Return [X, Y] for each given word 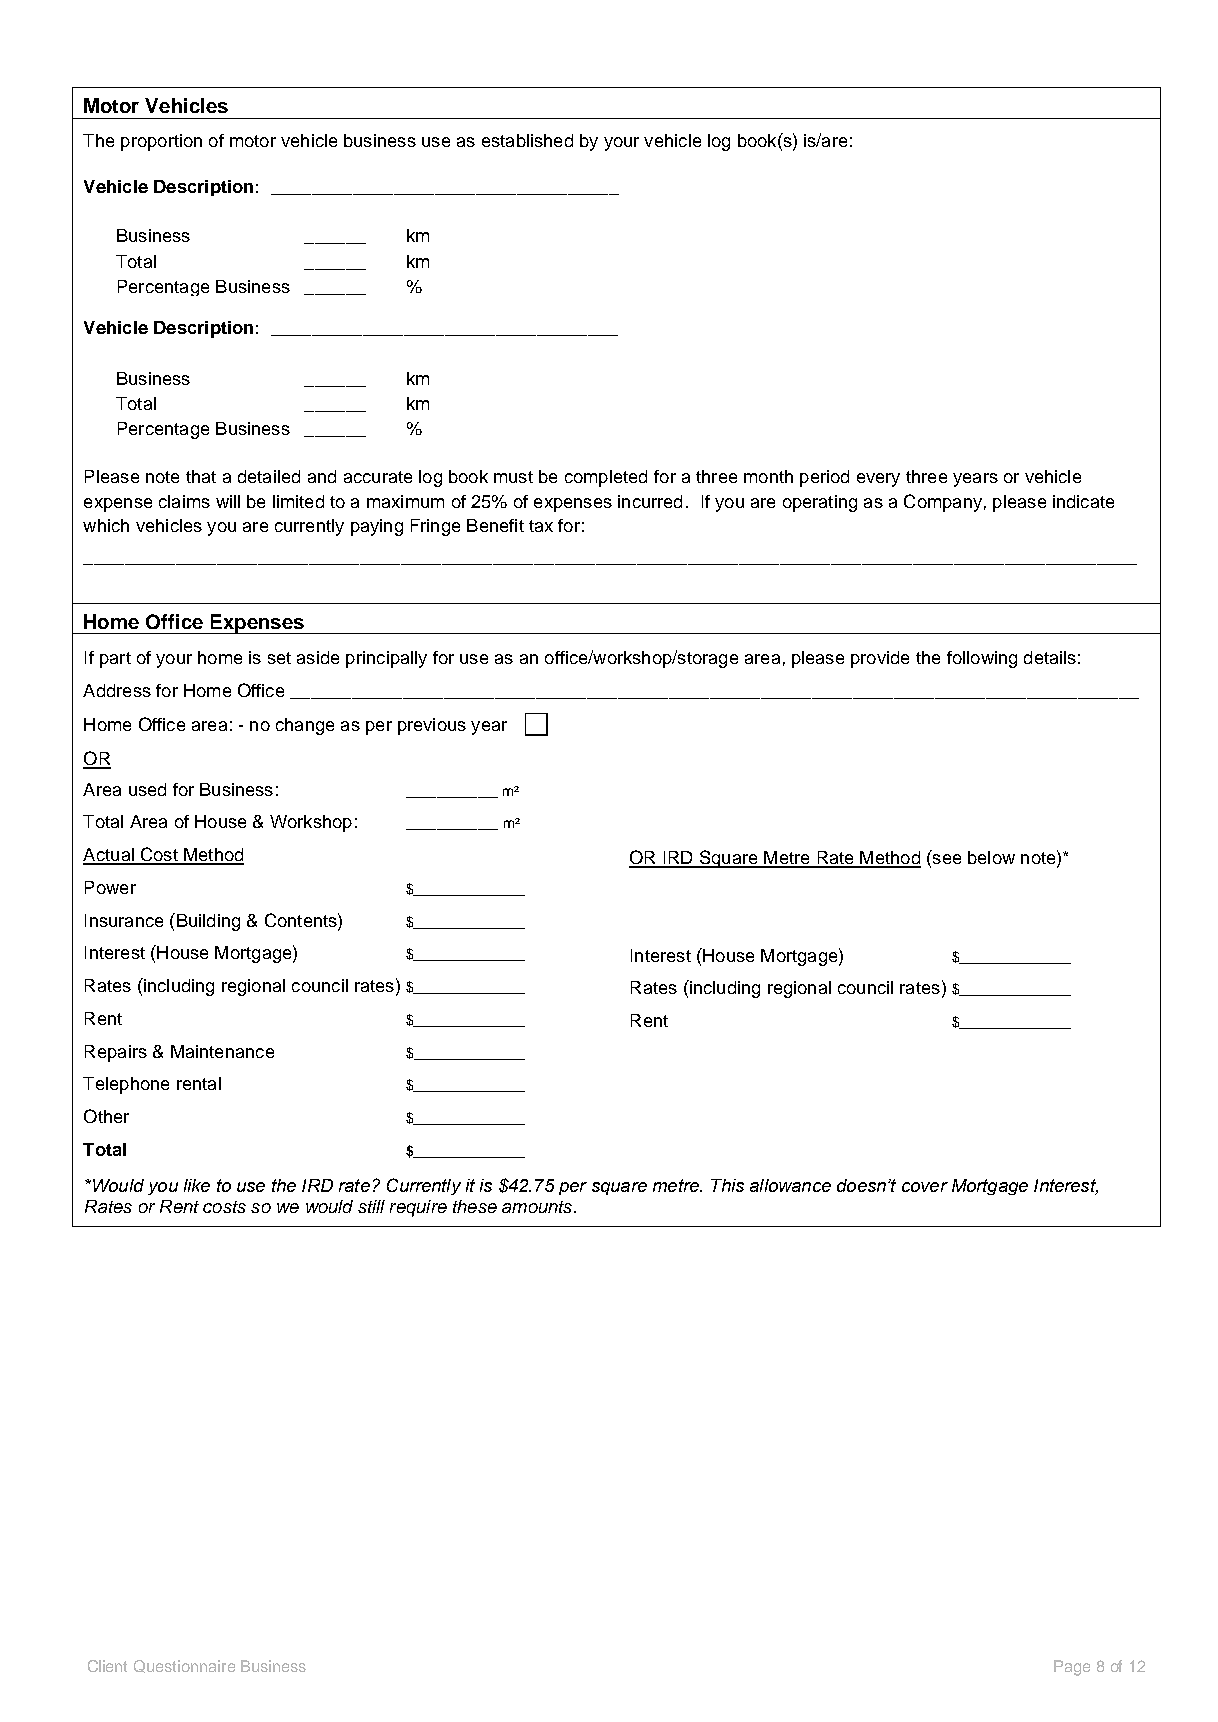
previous [432, 726]
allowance [790, 1185]
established [527, 140]
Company [943, 503]
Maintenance [222, 1051]
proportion [161, 142]
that [201, 476]
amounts [538, 1207]
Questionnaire [184, 1666]
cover [925, 1187]
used [147, 789]
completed [606, 478]
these [475, 1206]
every [878, 480]
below [991, 857]
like [197, 1185]
